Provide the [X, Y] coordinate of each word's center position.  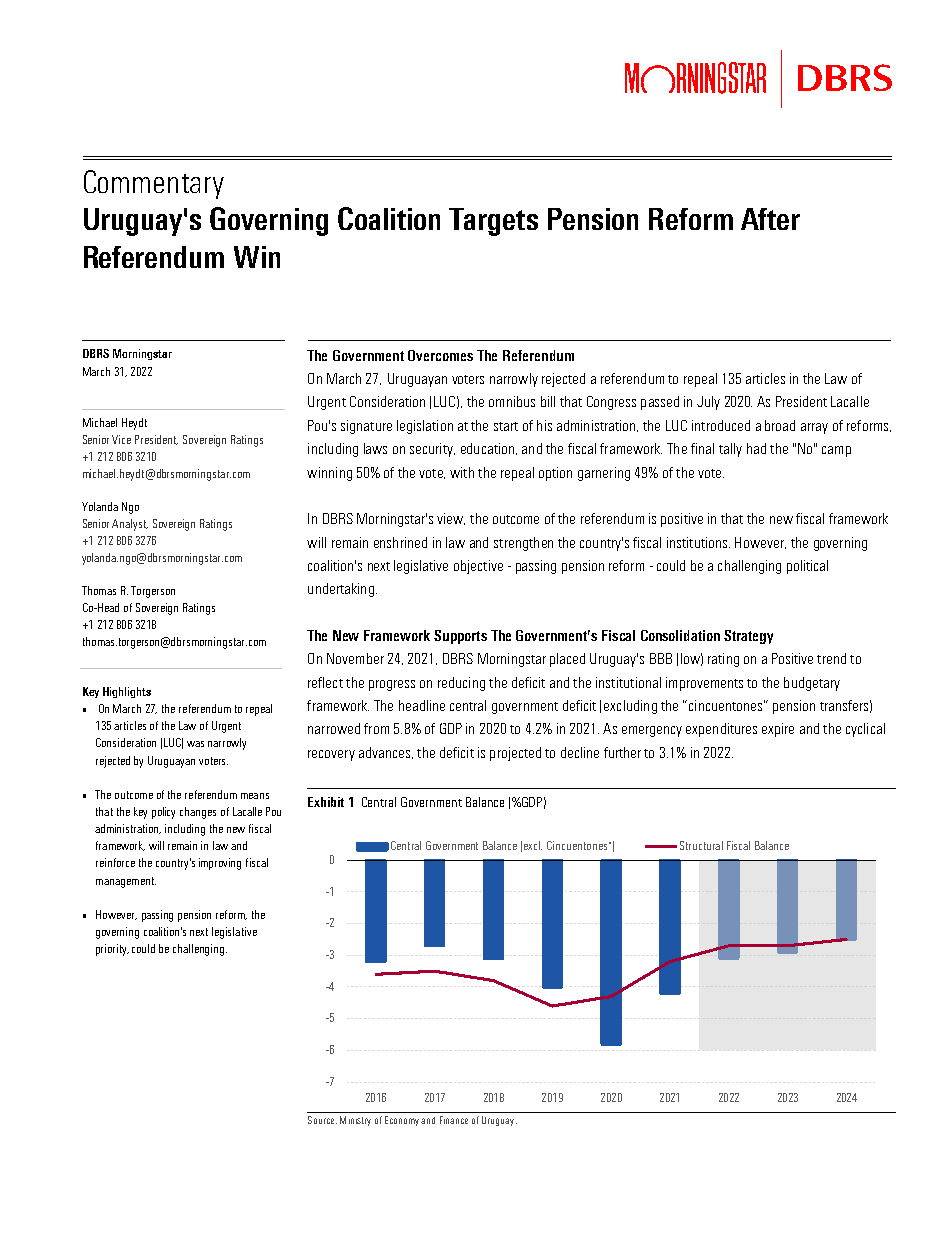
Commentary [154, 184]
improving [220, 864]
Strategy [748, 637]
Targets [493, 222]
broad [780, 425]
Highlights [127, 692]
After [770, 219]
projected [515, 754]
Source [321, 1120]
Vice [121, 439]
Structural [701, 845]
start [506, 426]
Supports [460, 637]
